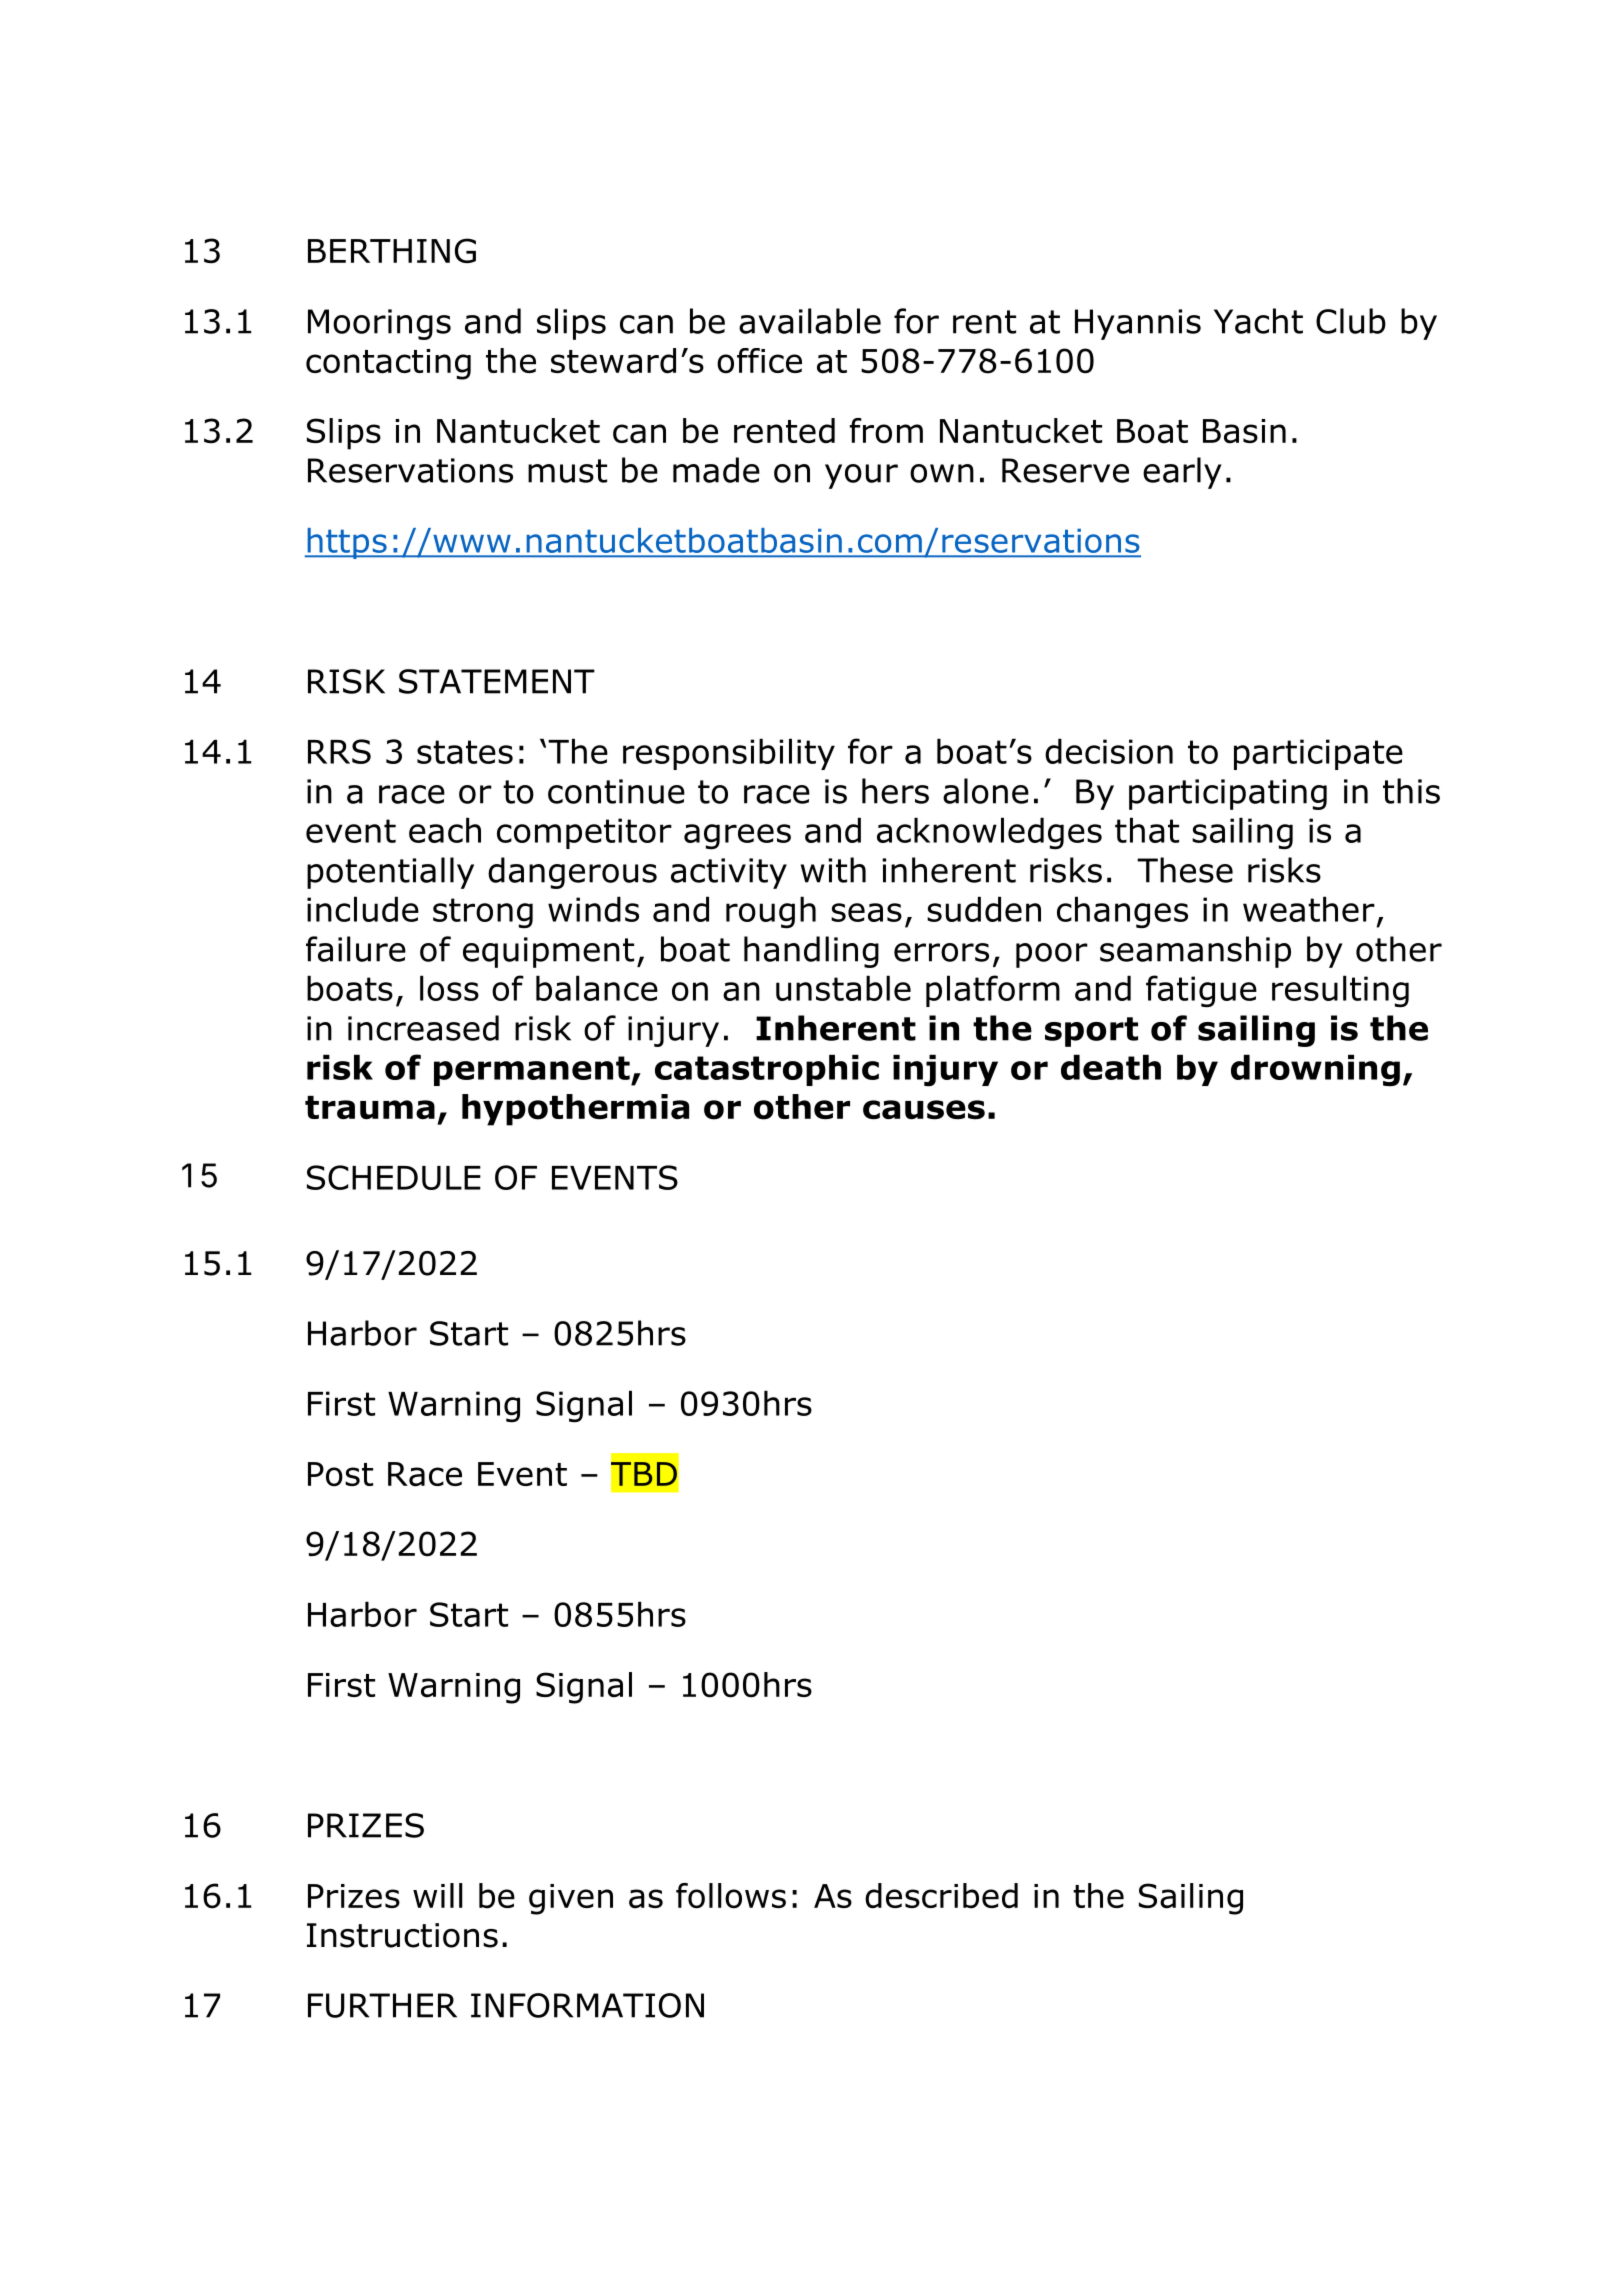  I want to click on described, so click(941, 1896).
